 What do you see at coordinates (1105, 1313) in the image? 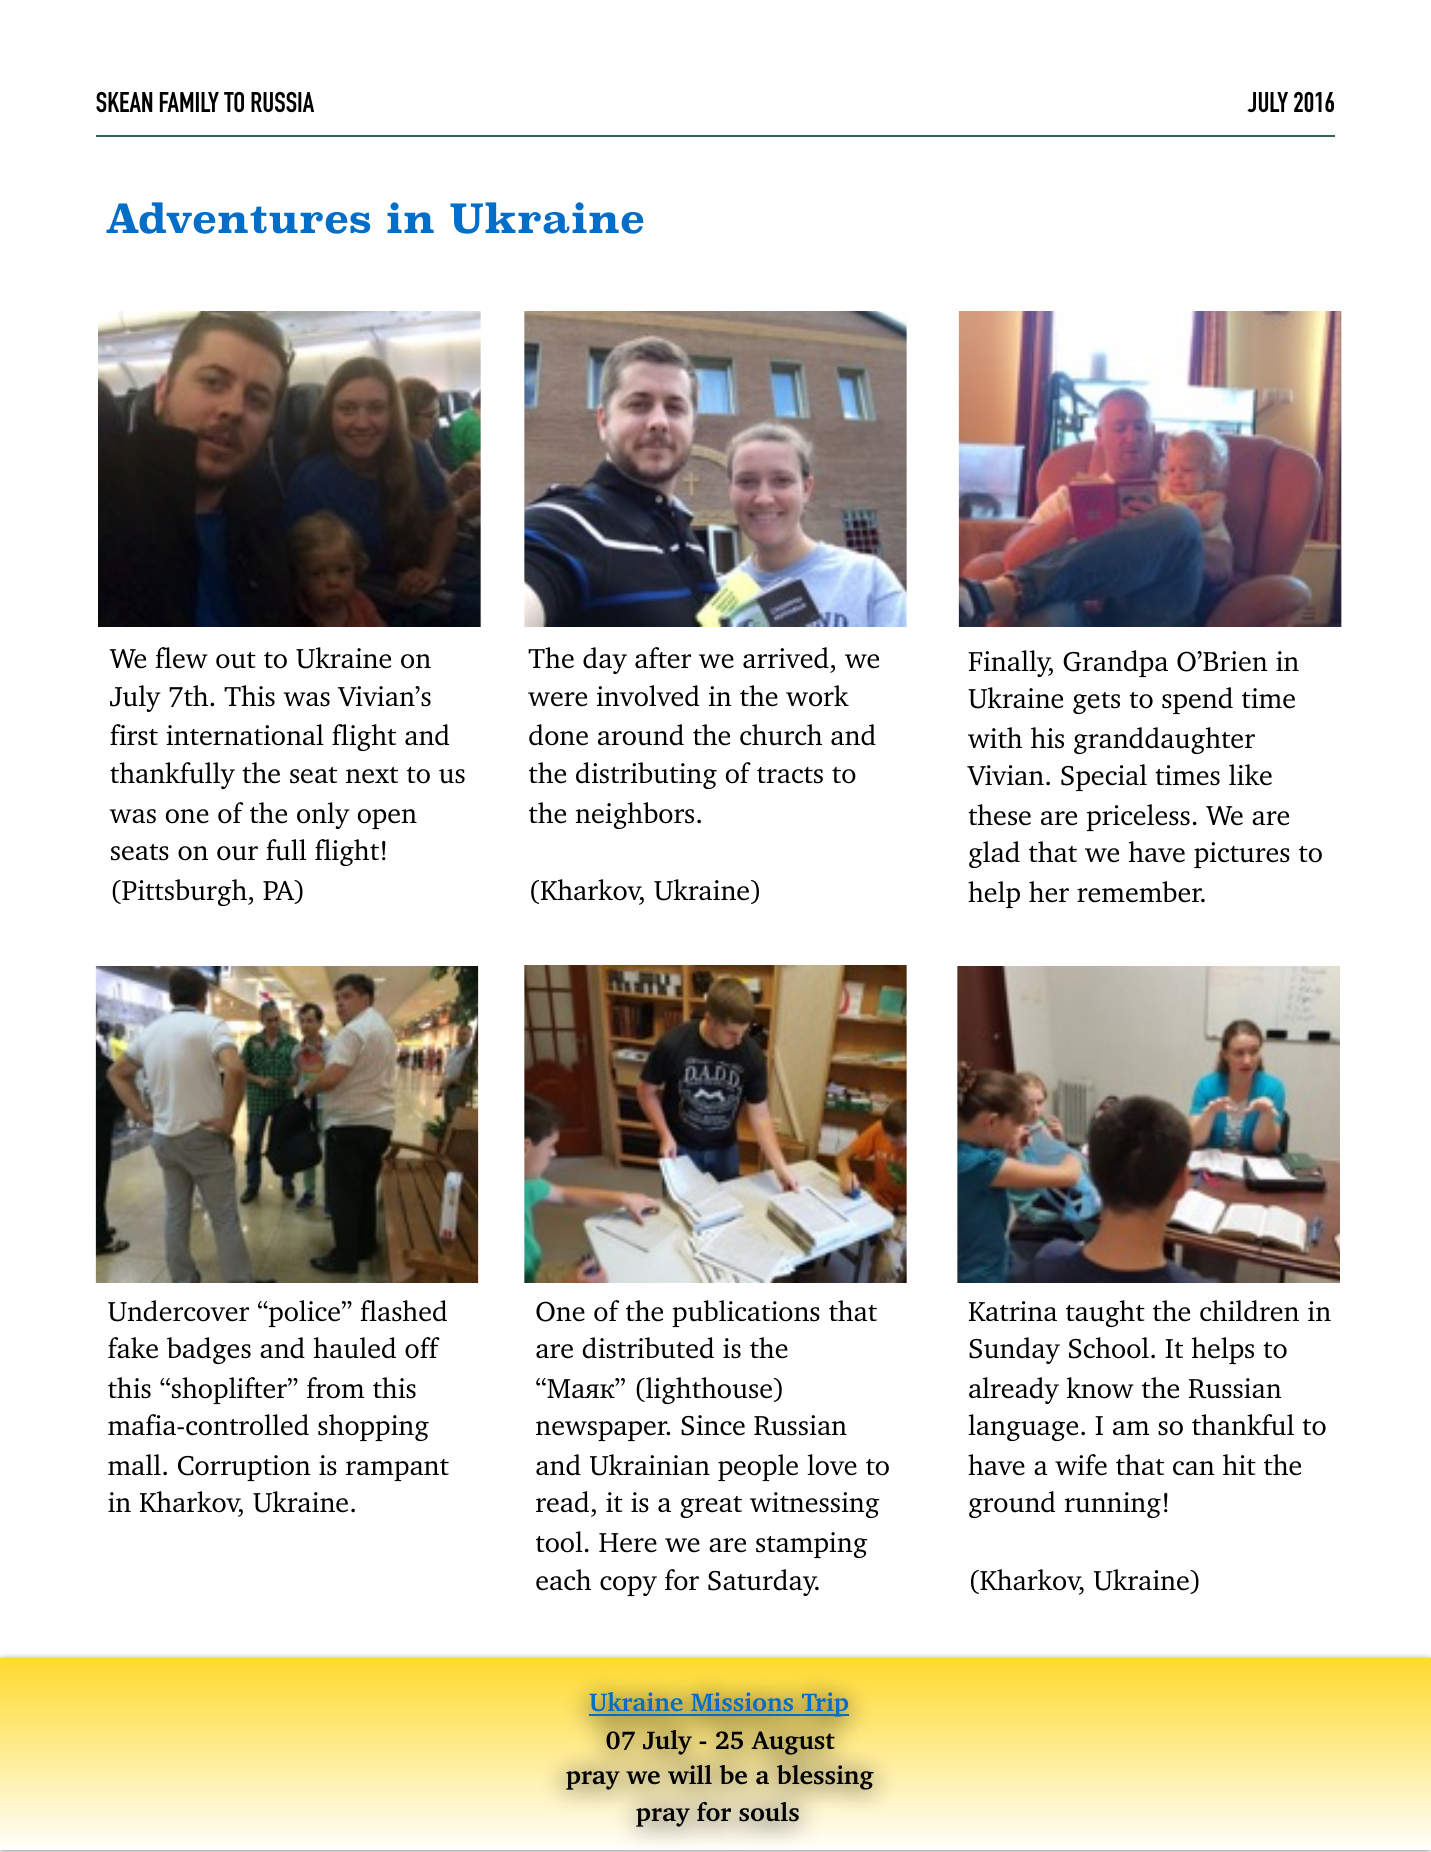
I see `taught` at bounding box center [1105, 1313].
